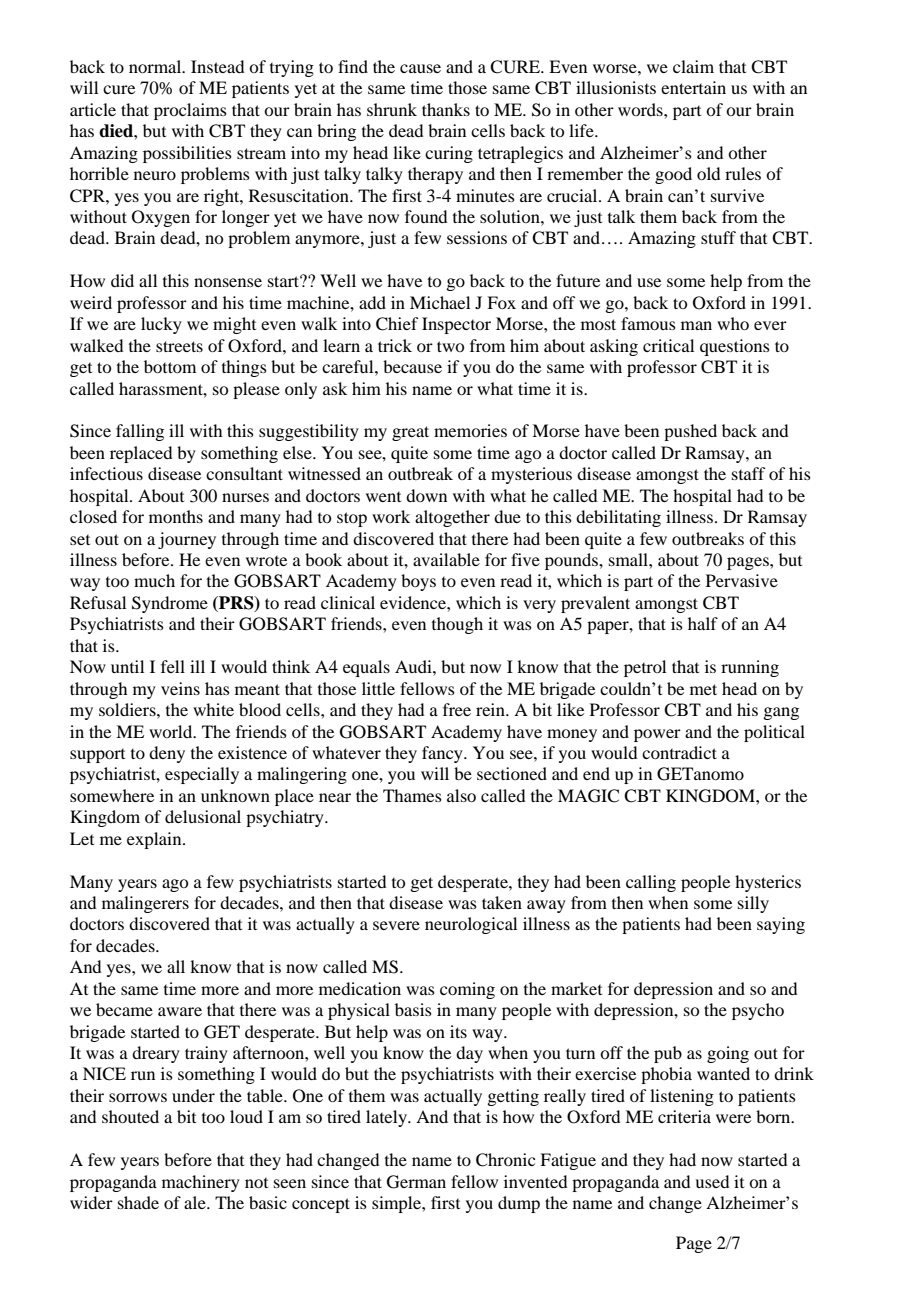 This image has height=1308, width=924. What do you see at coordinates (446, 109) in the image?
I see `thanks` at bounding box center [446, 109].
